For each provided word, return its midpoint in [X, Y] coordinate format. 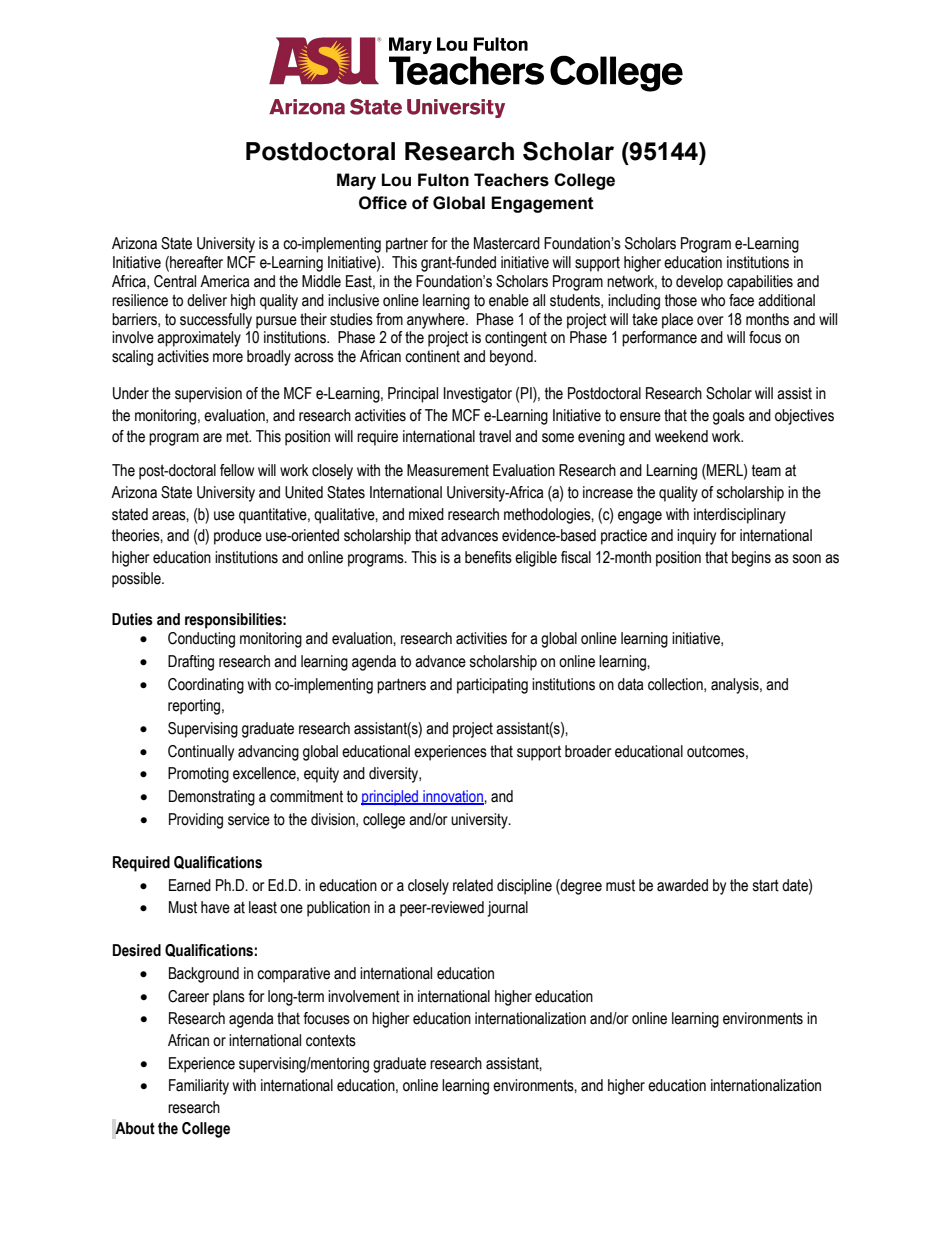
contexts [331, 1040]
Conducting [201, 640]
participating [492, 686]
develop [699, 283]
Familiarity [199, 1087]
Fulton [443, 180]
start [766, 885]
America [224, 281]
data [630, 684]
